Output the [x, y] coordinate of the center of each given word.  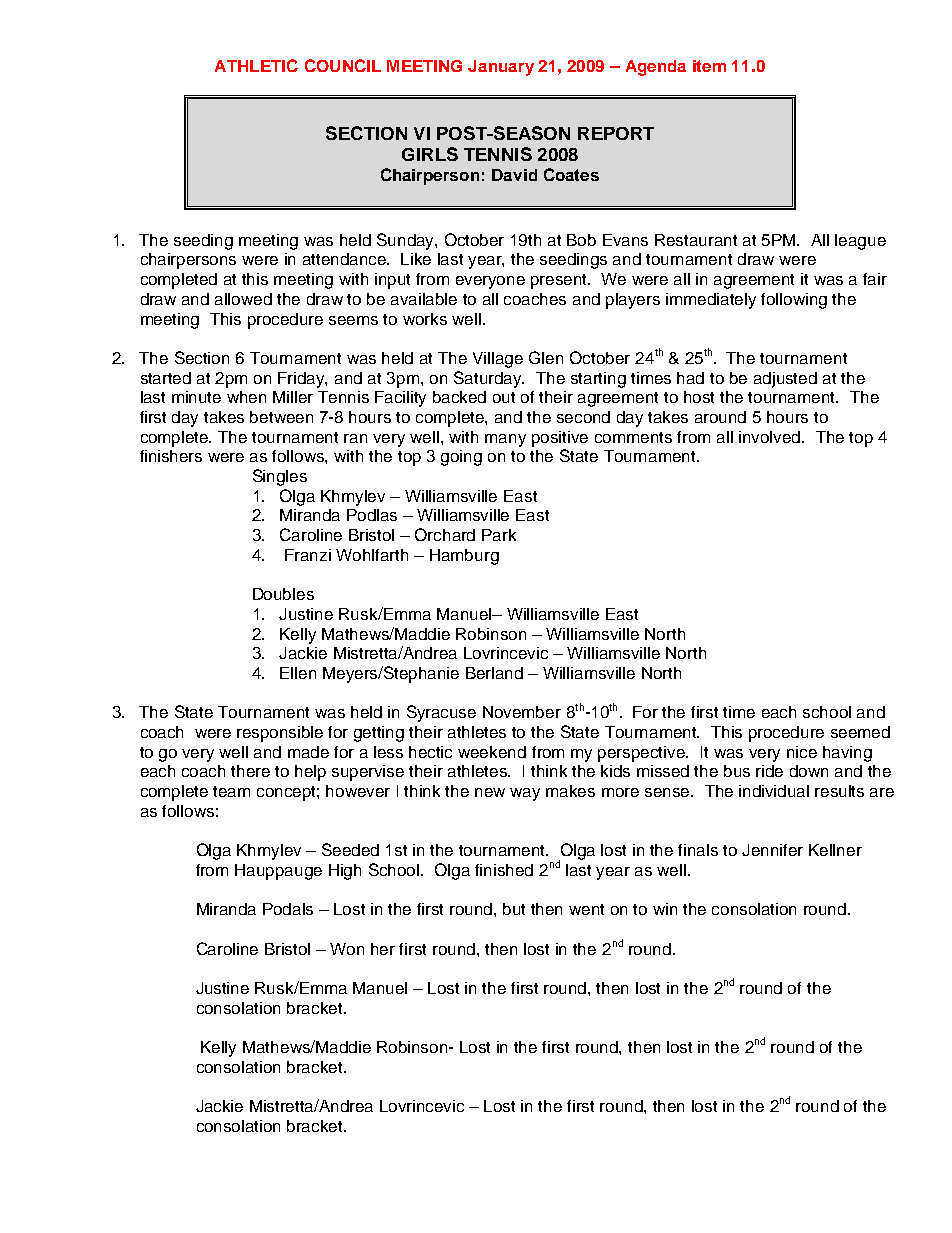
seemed [860, 732]
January [501, 68]
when [246, 397]
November [522, 712]
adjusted [785, 380]
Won [347, 949]
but [514, 909]
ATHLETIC [256, 65]
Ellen [298, 673]
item [709, 66]
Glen [546, 357]
